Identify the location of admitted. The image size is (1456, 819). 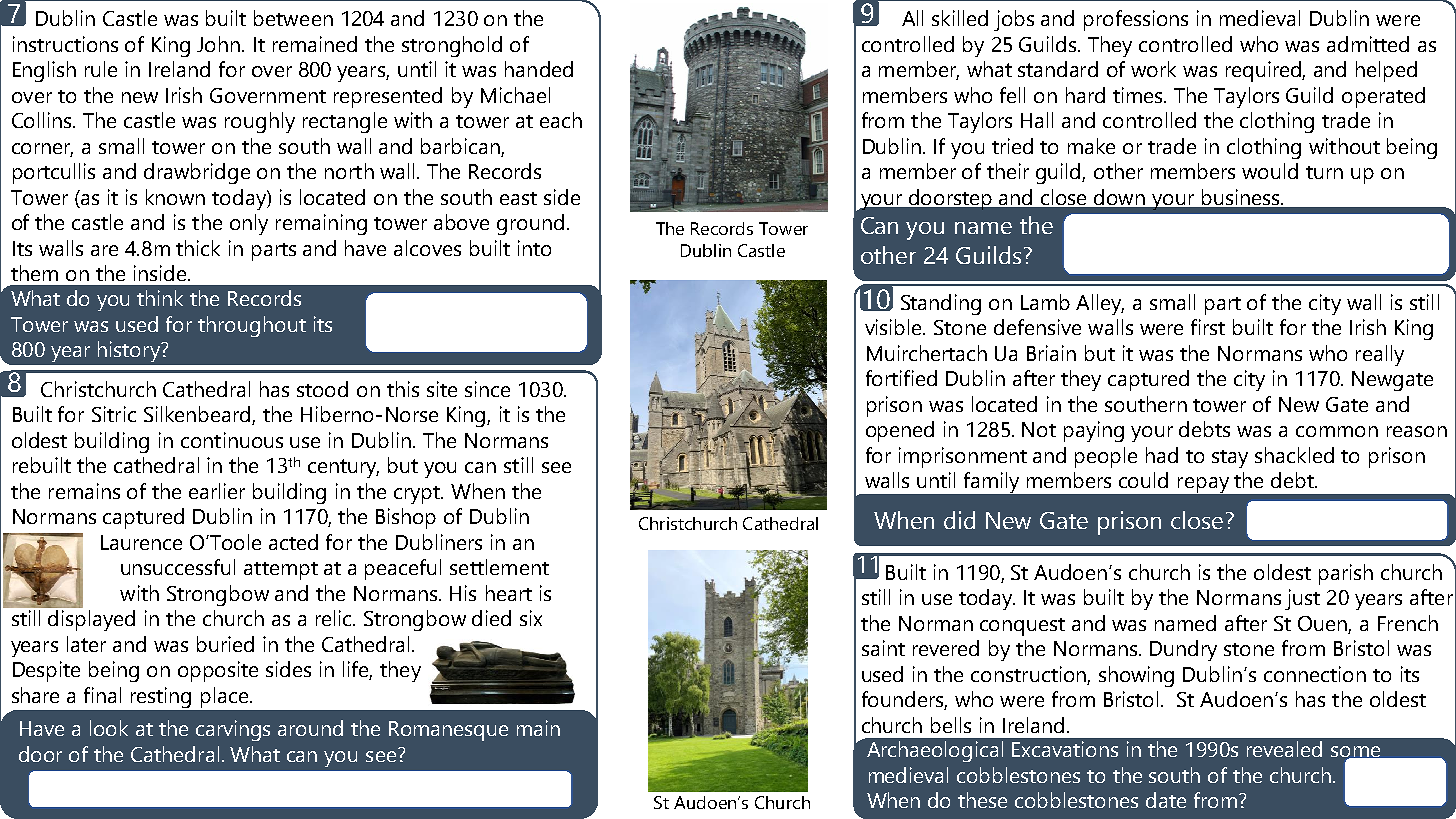
(1368, 44).
